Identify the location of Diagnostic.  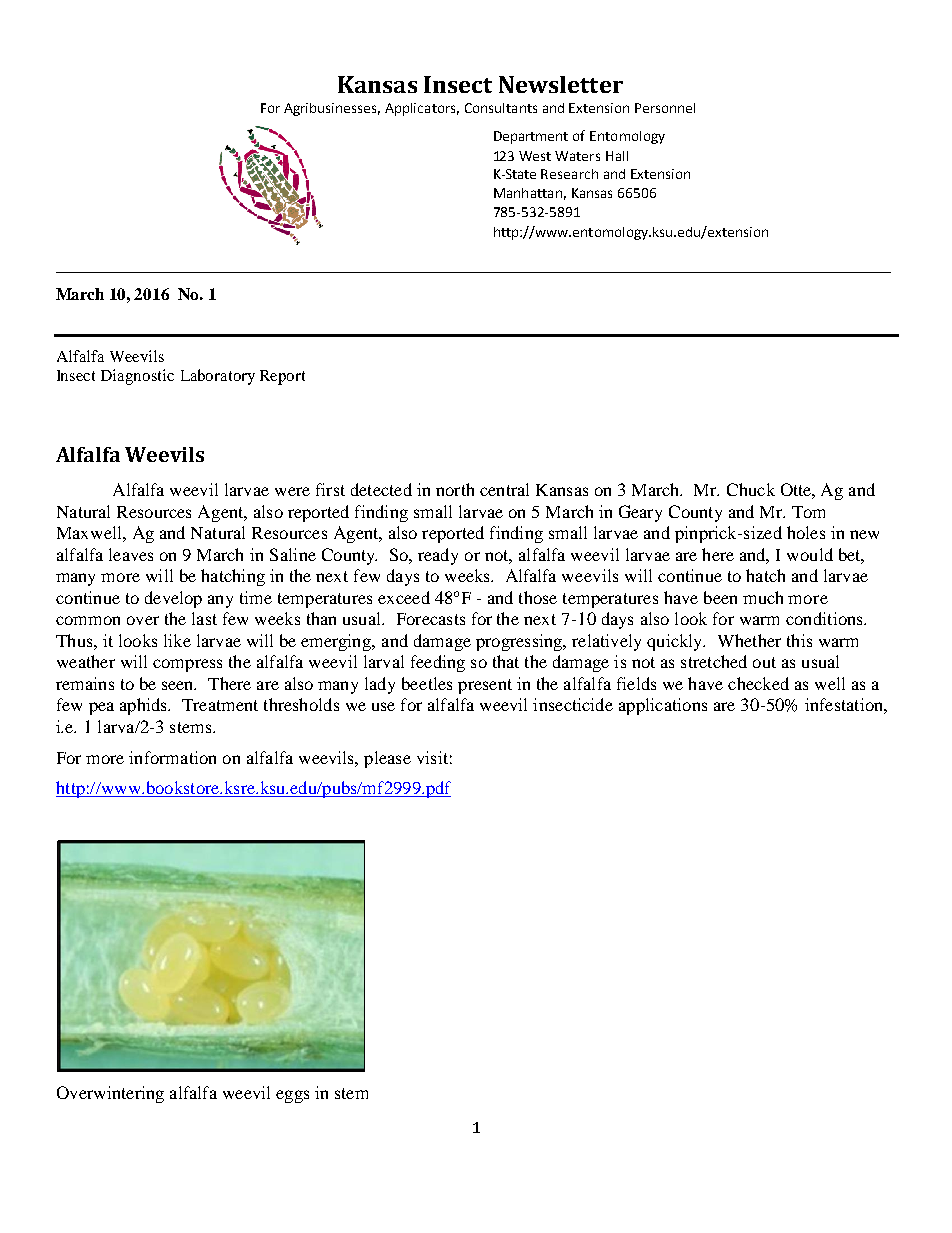
(137, 377).
